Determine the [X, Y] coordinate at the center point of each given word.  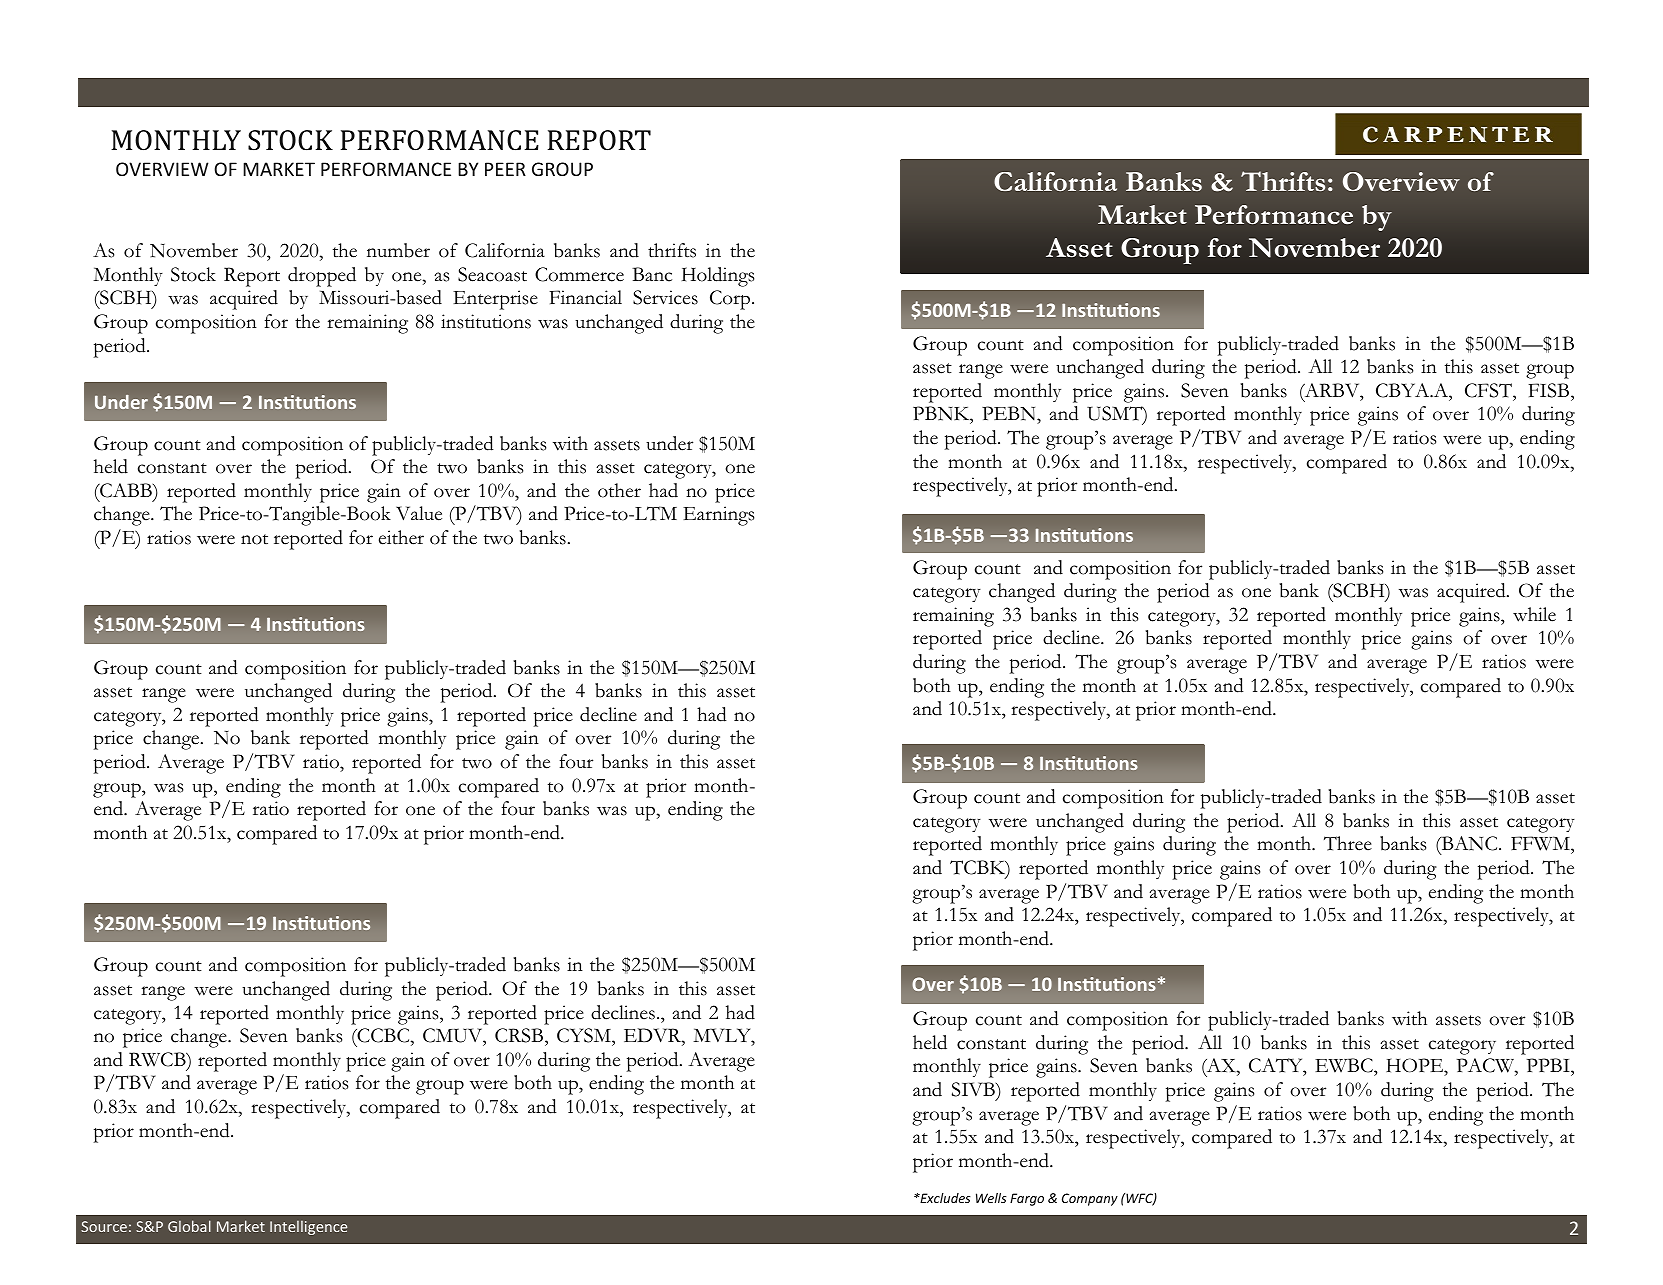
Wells [991, 1198]
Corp [730, 300]
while [1534, 614]
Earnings [718, 516]
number [398, 250]
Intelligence [308, 1228]
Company [1090, 1199]
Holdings [718, 277]
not [254, 539]
